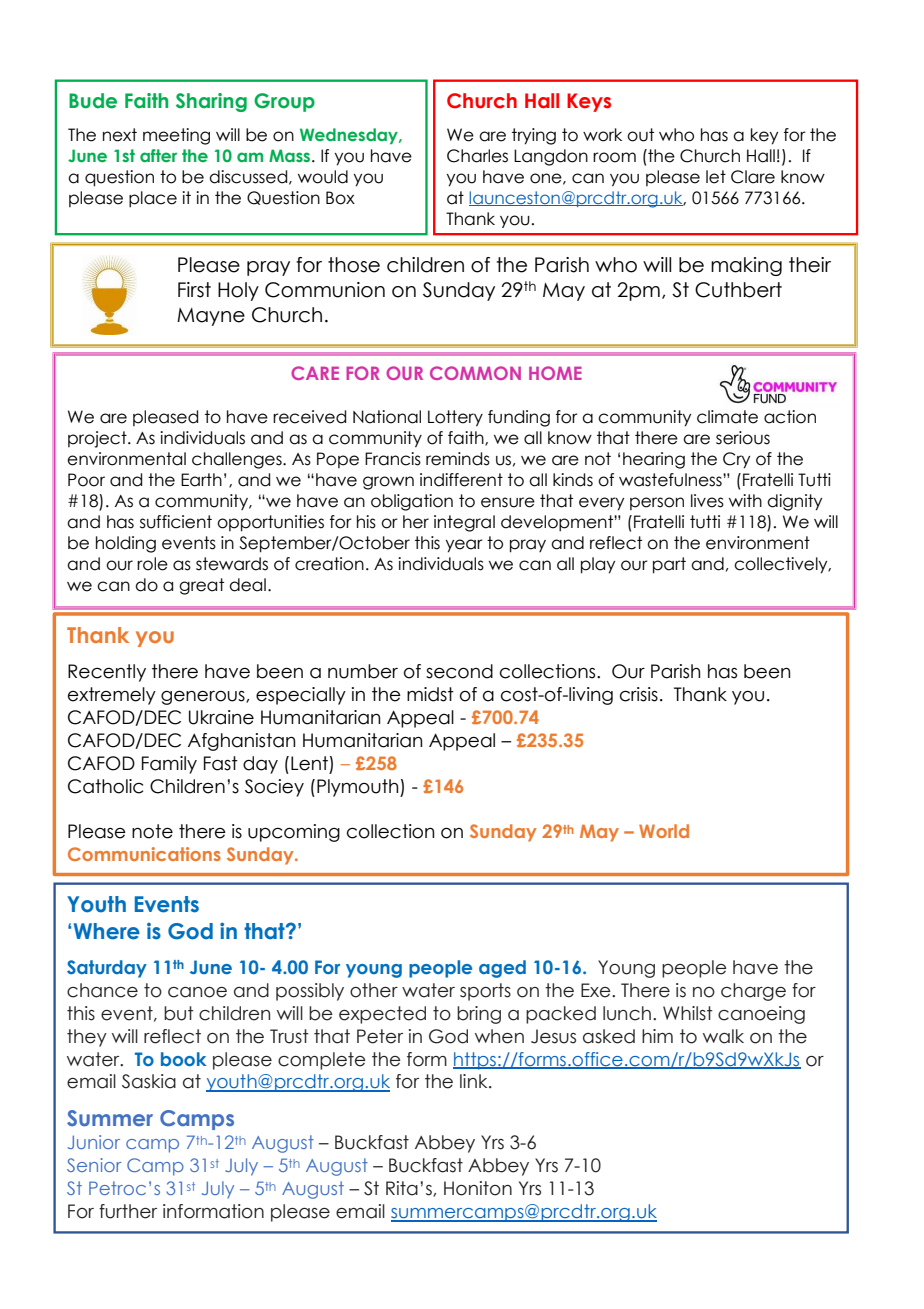 This page has height=1309, width=924. I want to click on second, so click(459, 671).
